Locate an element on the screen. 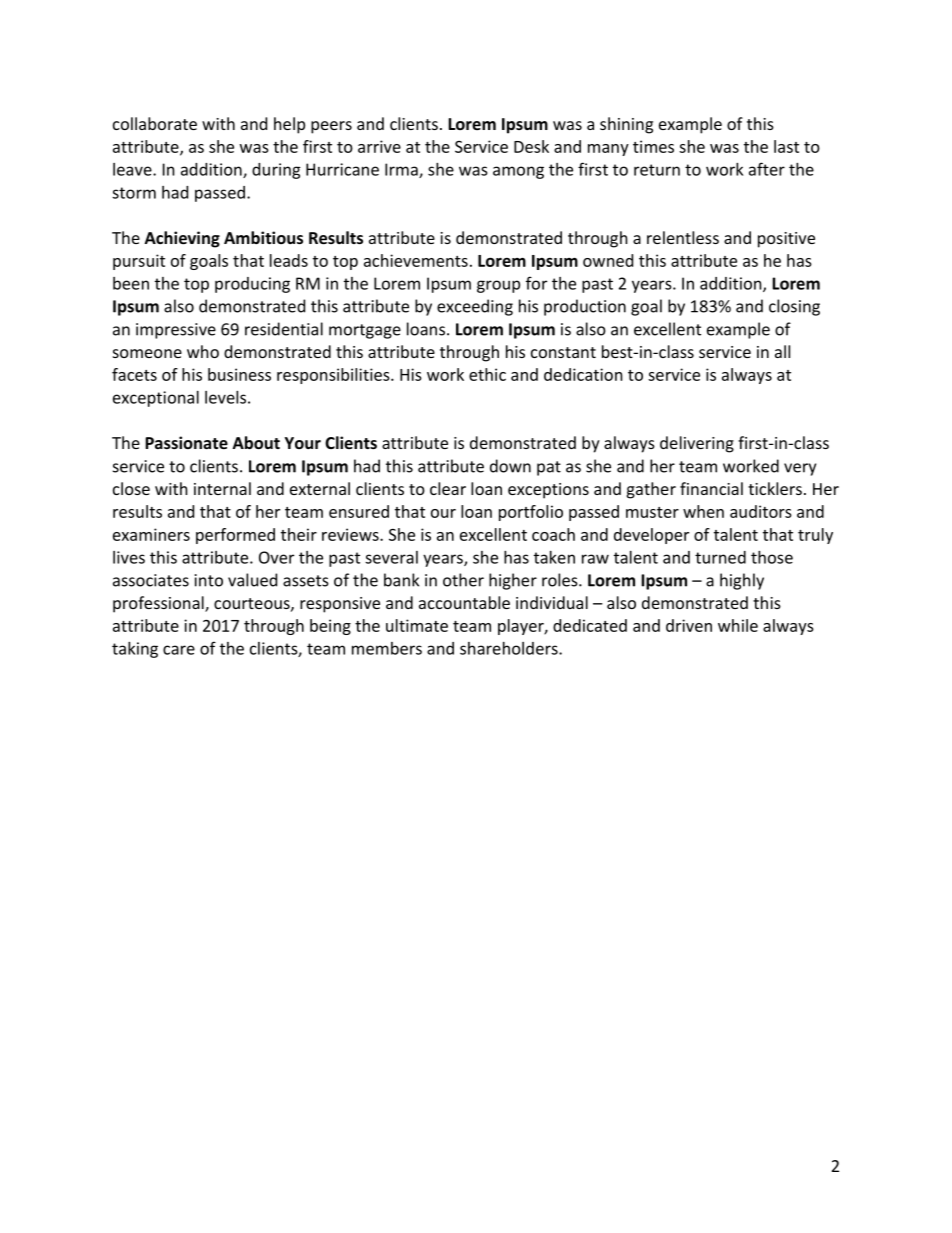 This screenshot has width=952, height=1233. producing is located at coordinates (252, 285).
